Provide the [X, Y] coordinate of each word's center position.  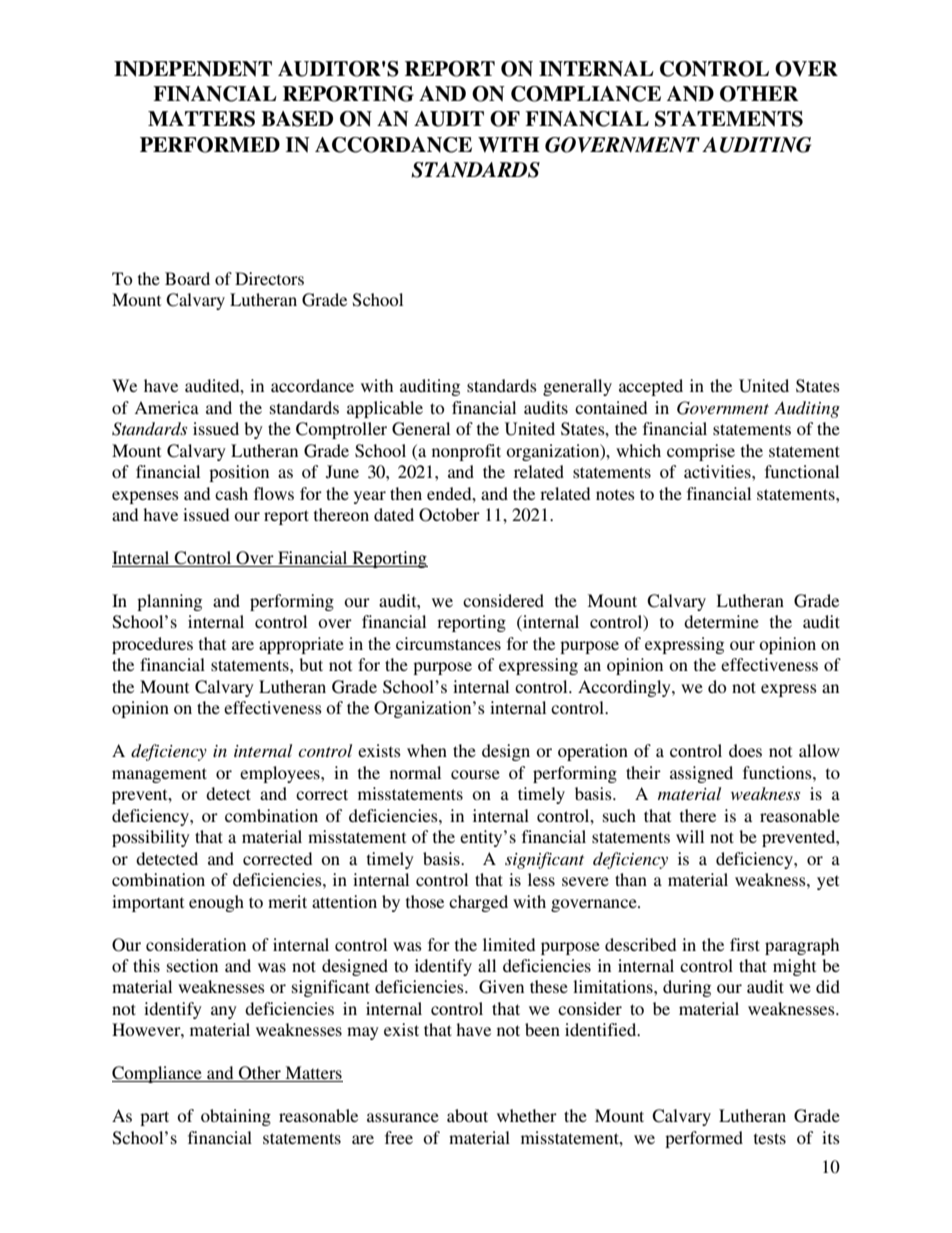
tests [770, 1138]
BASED [297, 119]
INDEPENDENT [193, 69]
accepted [651, 387]
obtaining [236, 1117]
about [467, 1115]
